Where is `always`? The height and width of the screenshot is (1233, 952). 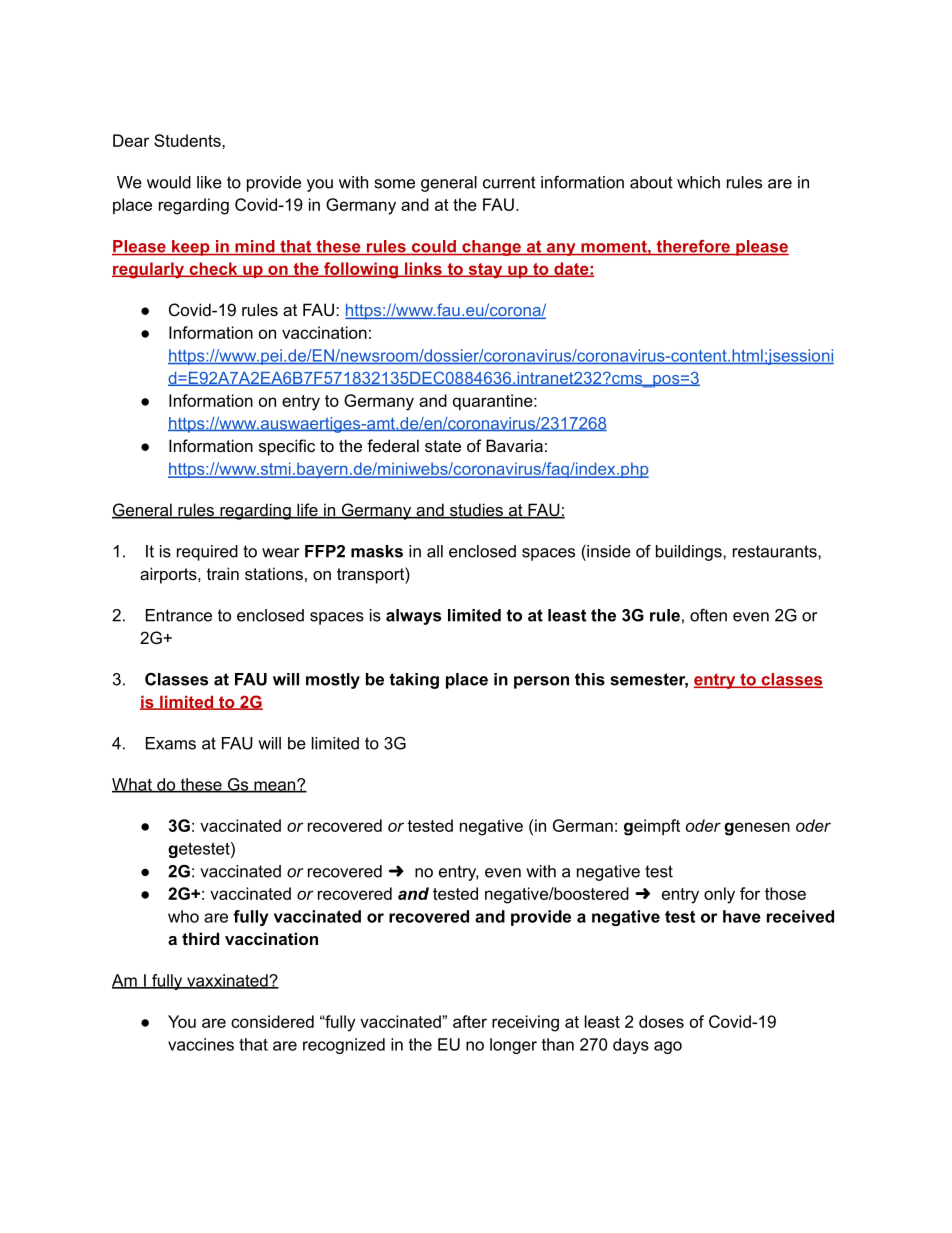
always is located at coordinates (413, 617).
